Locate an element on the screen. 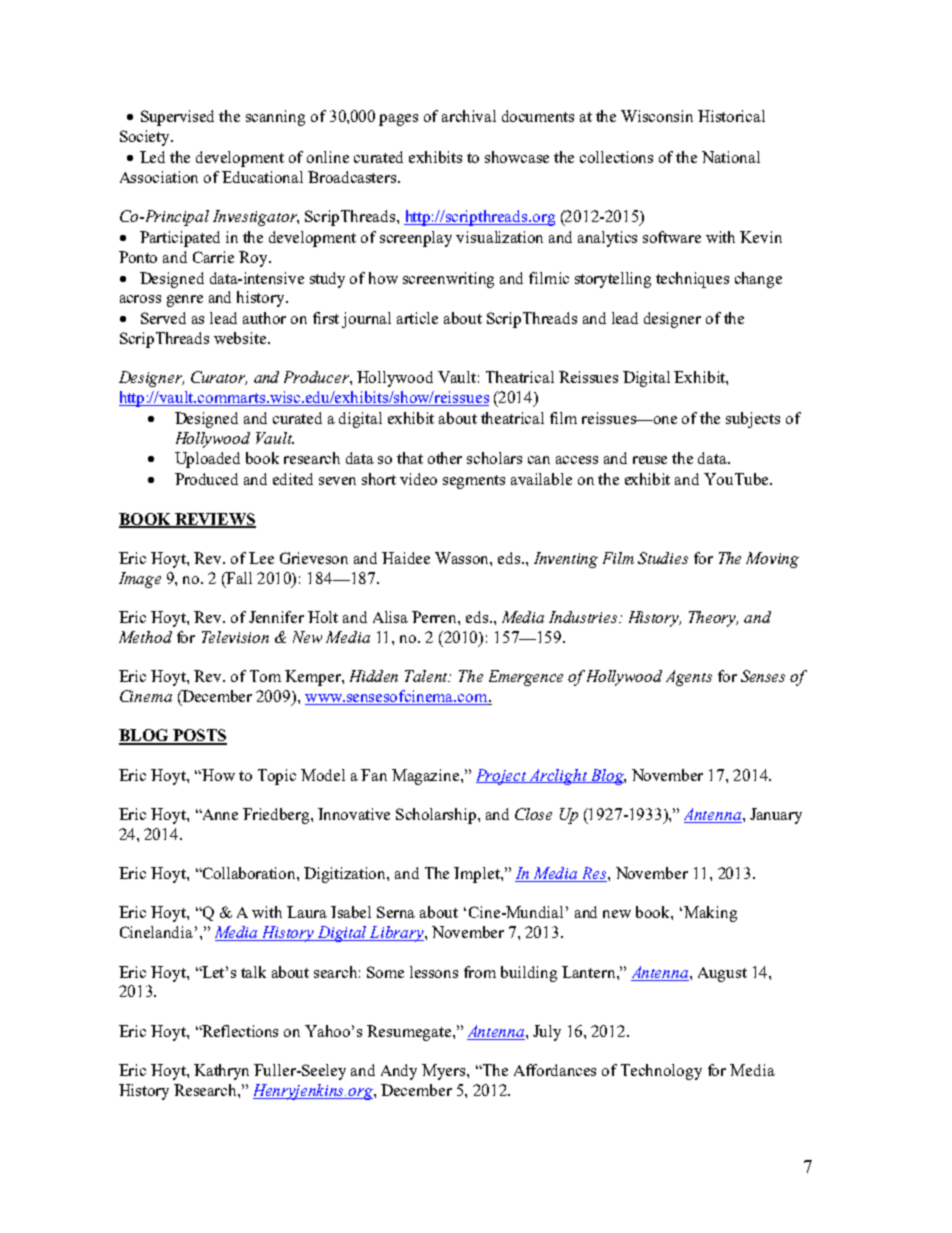 This screenshot has height=1233, width=952. Supervised is located at coordinates (177, 118).
